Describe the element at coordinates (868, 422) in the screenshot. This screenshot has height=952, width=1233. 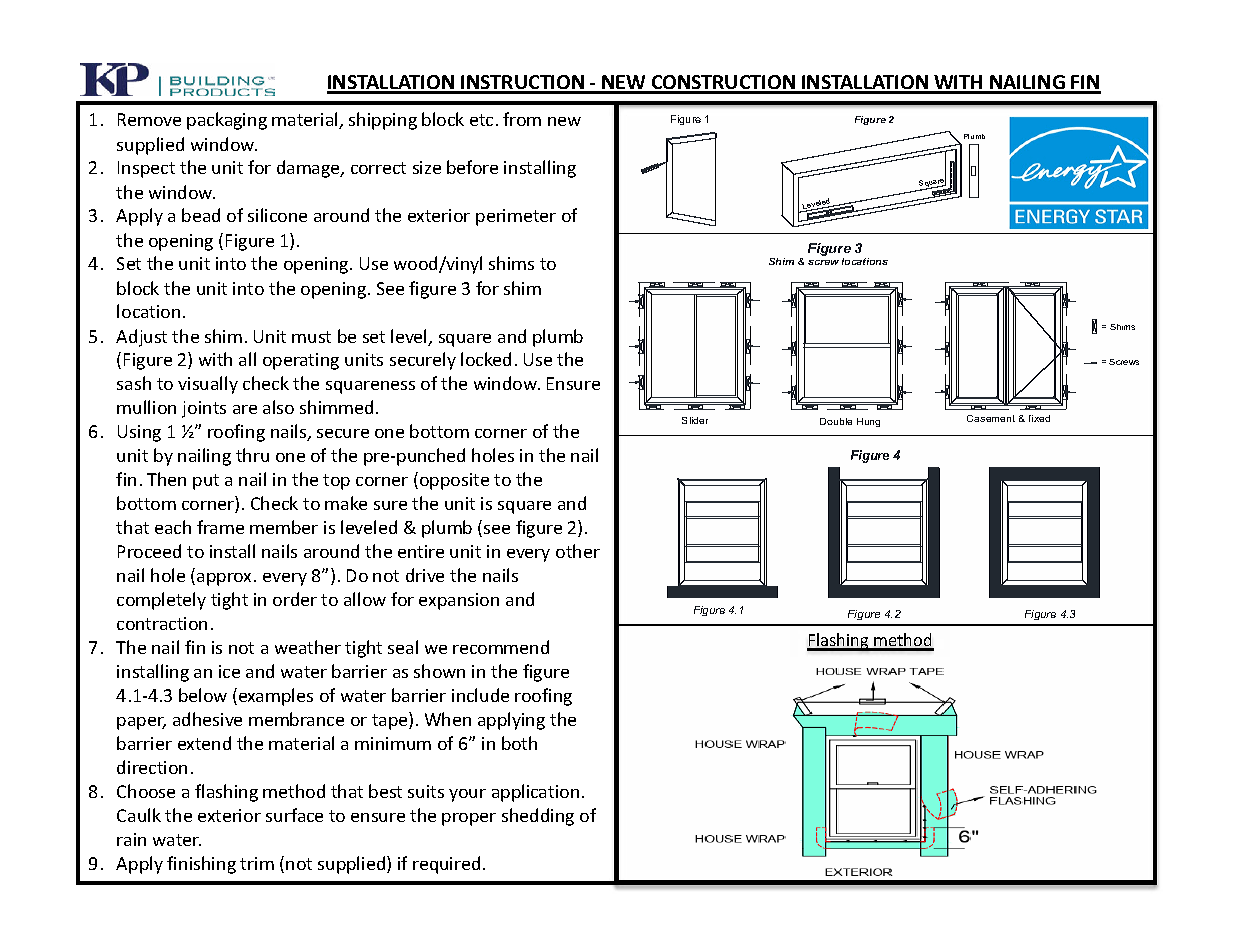
I see `Hung` at that location.
